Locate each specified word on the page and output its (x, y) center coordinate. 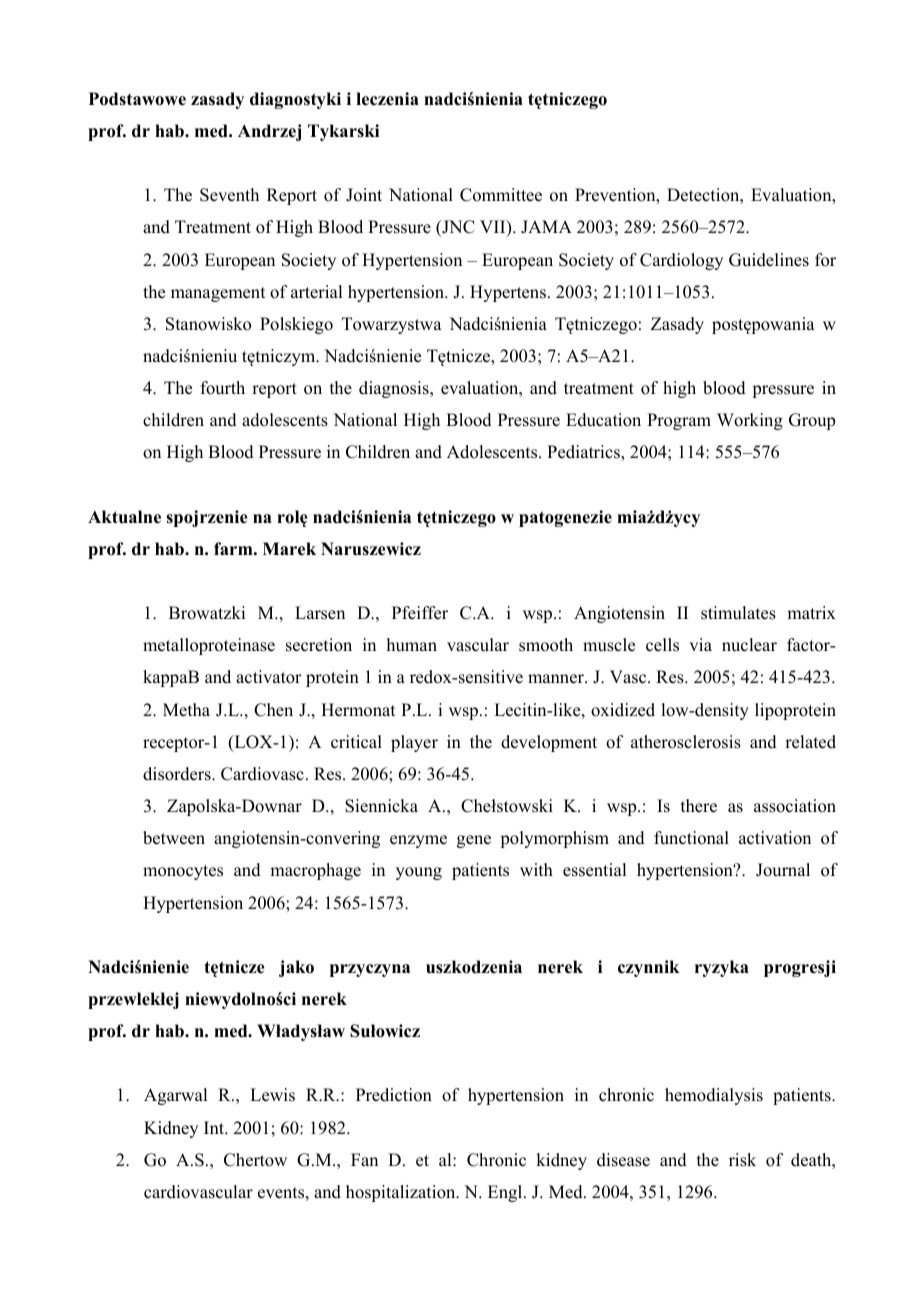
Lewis (272, 1095)
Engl (506, 1193)
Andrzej (269, 132)
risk (742, 1160)
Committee (501, 195)
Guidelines (769, 260)
